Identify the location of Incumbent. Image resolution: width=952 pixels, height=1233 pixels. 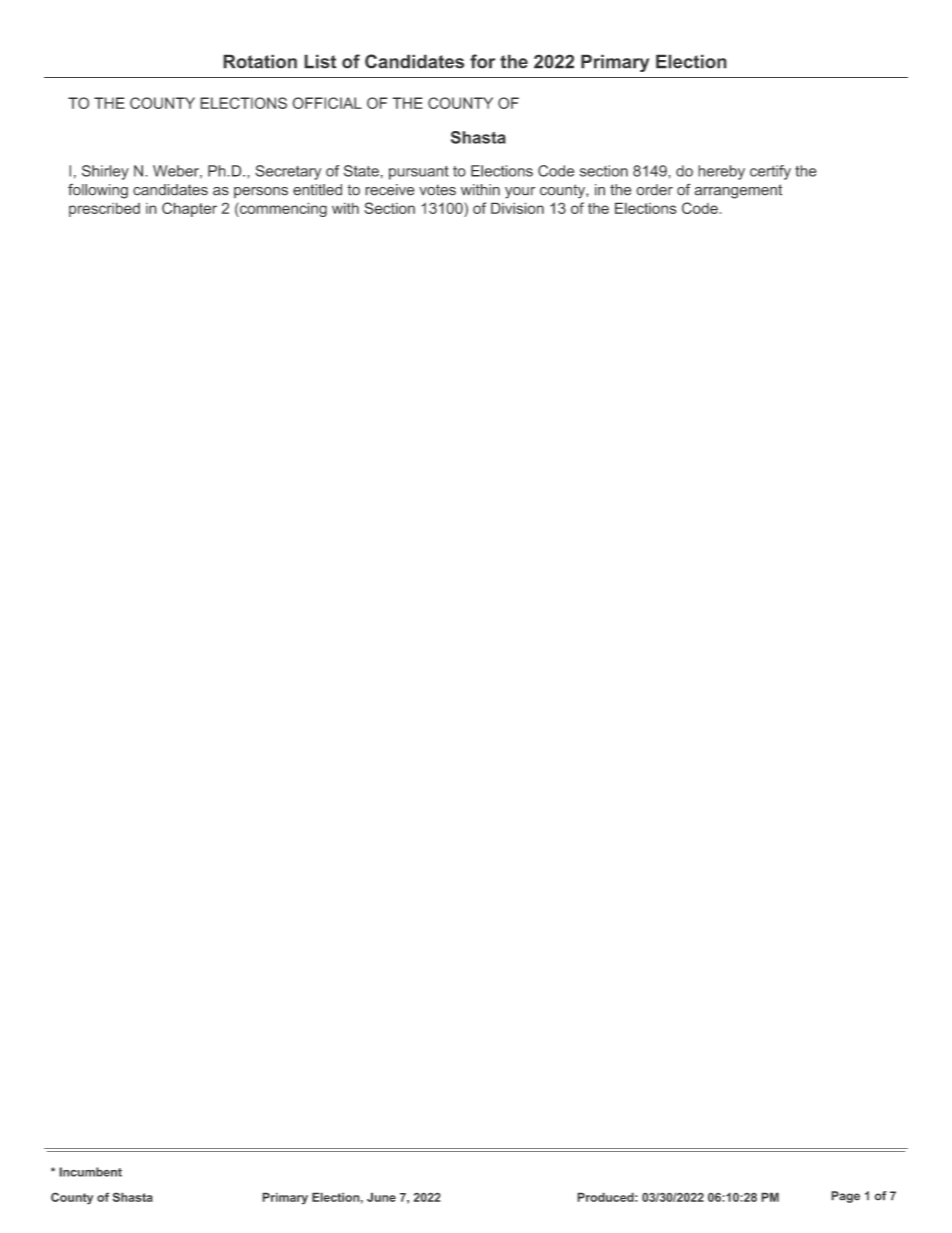
(90, 1172).
